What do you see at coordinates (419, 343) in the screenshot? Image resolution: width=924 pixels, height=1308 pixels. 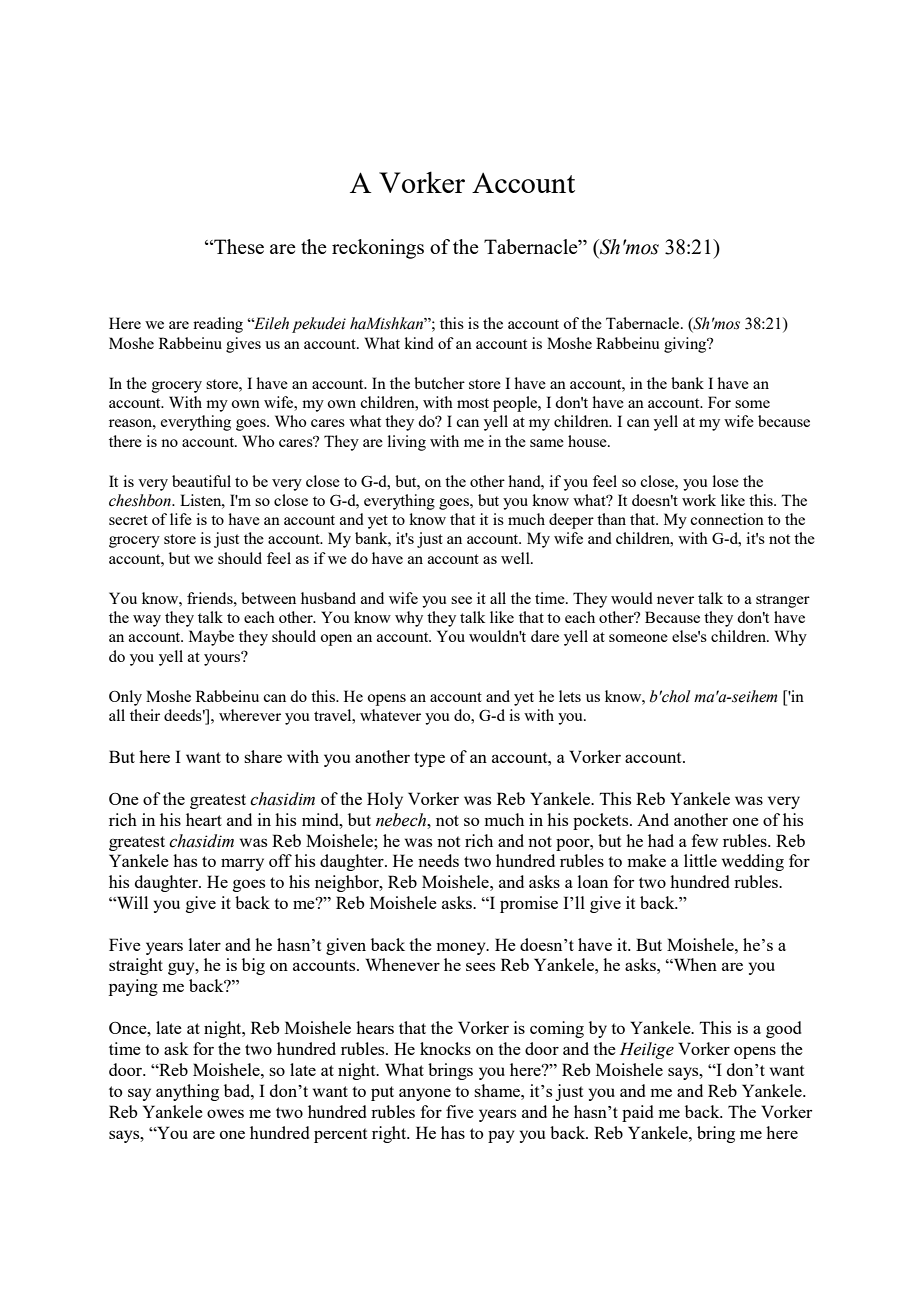 I see `kind` at bounding box center [419, 343].
